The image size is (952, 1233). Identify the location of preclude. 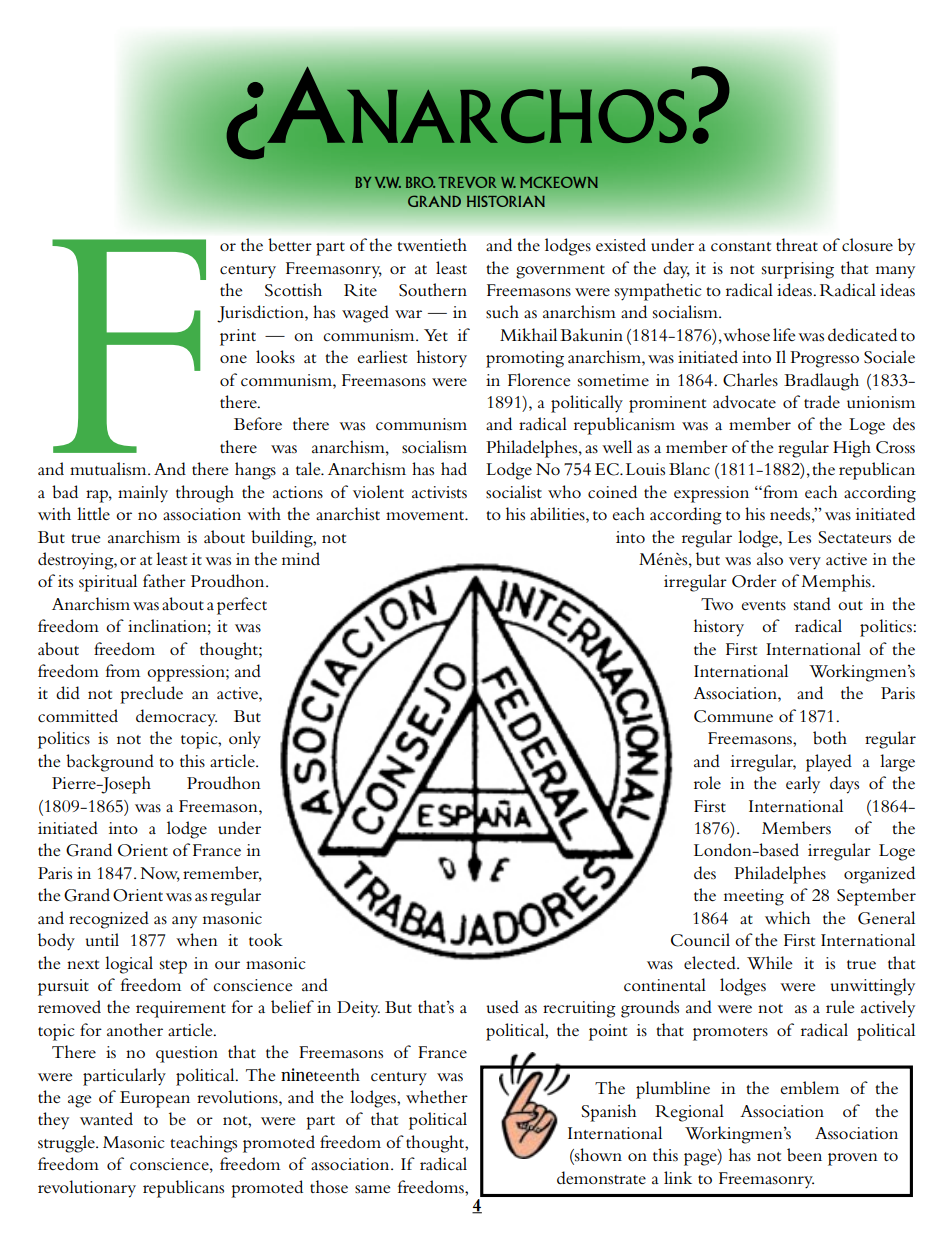
(151, 695).
